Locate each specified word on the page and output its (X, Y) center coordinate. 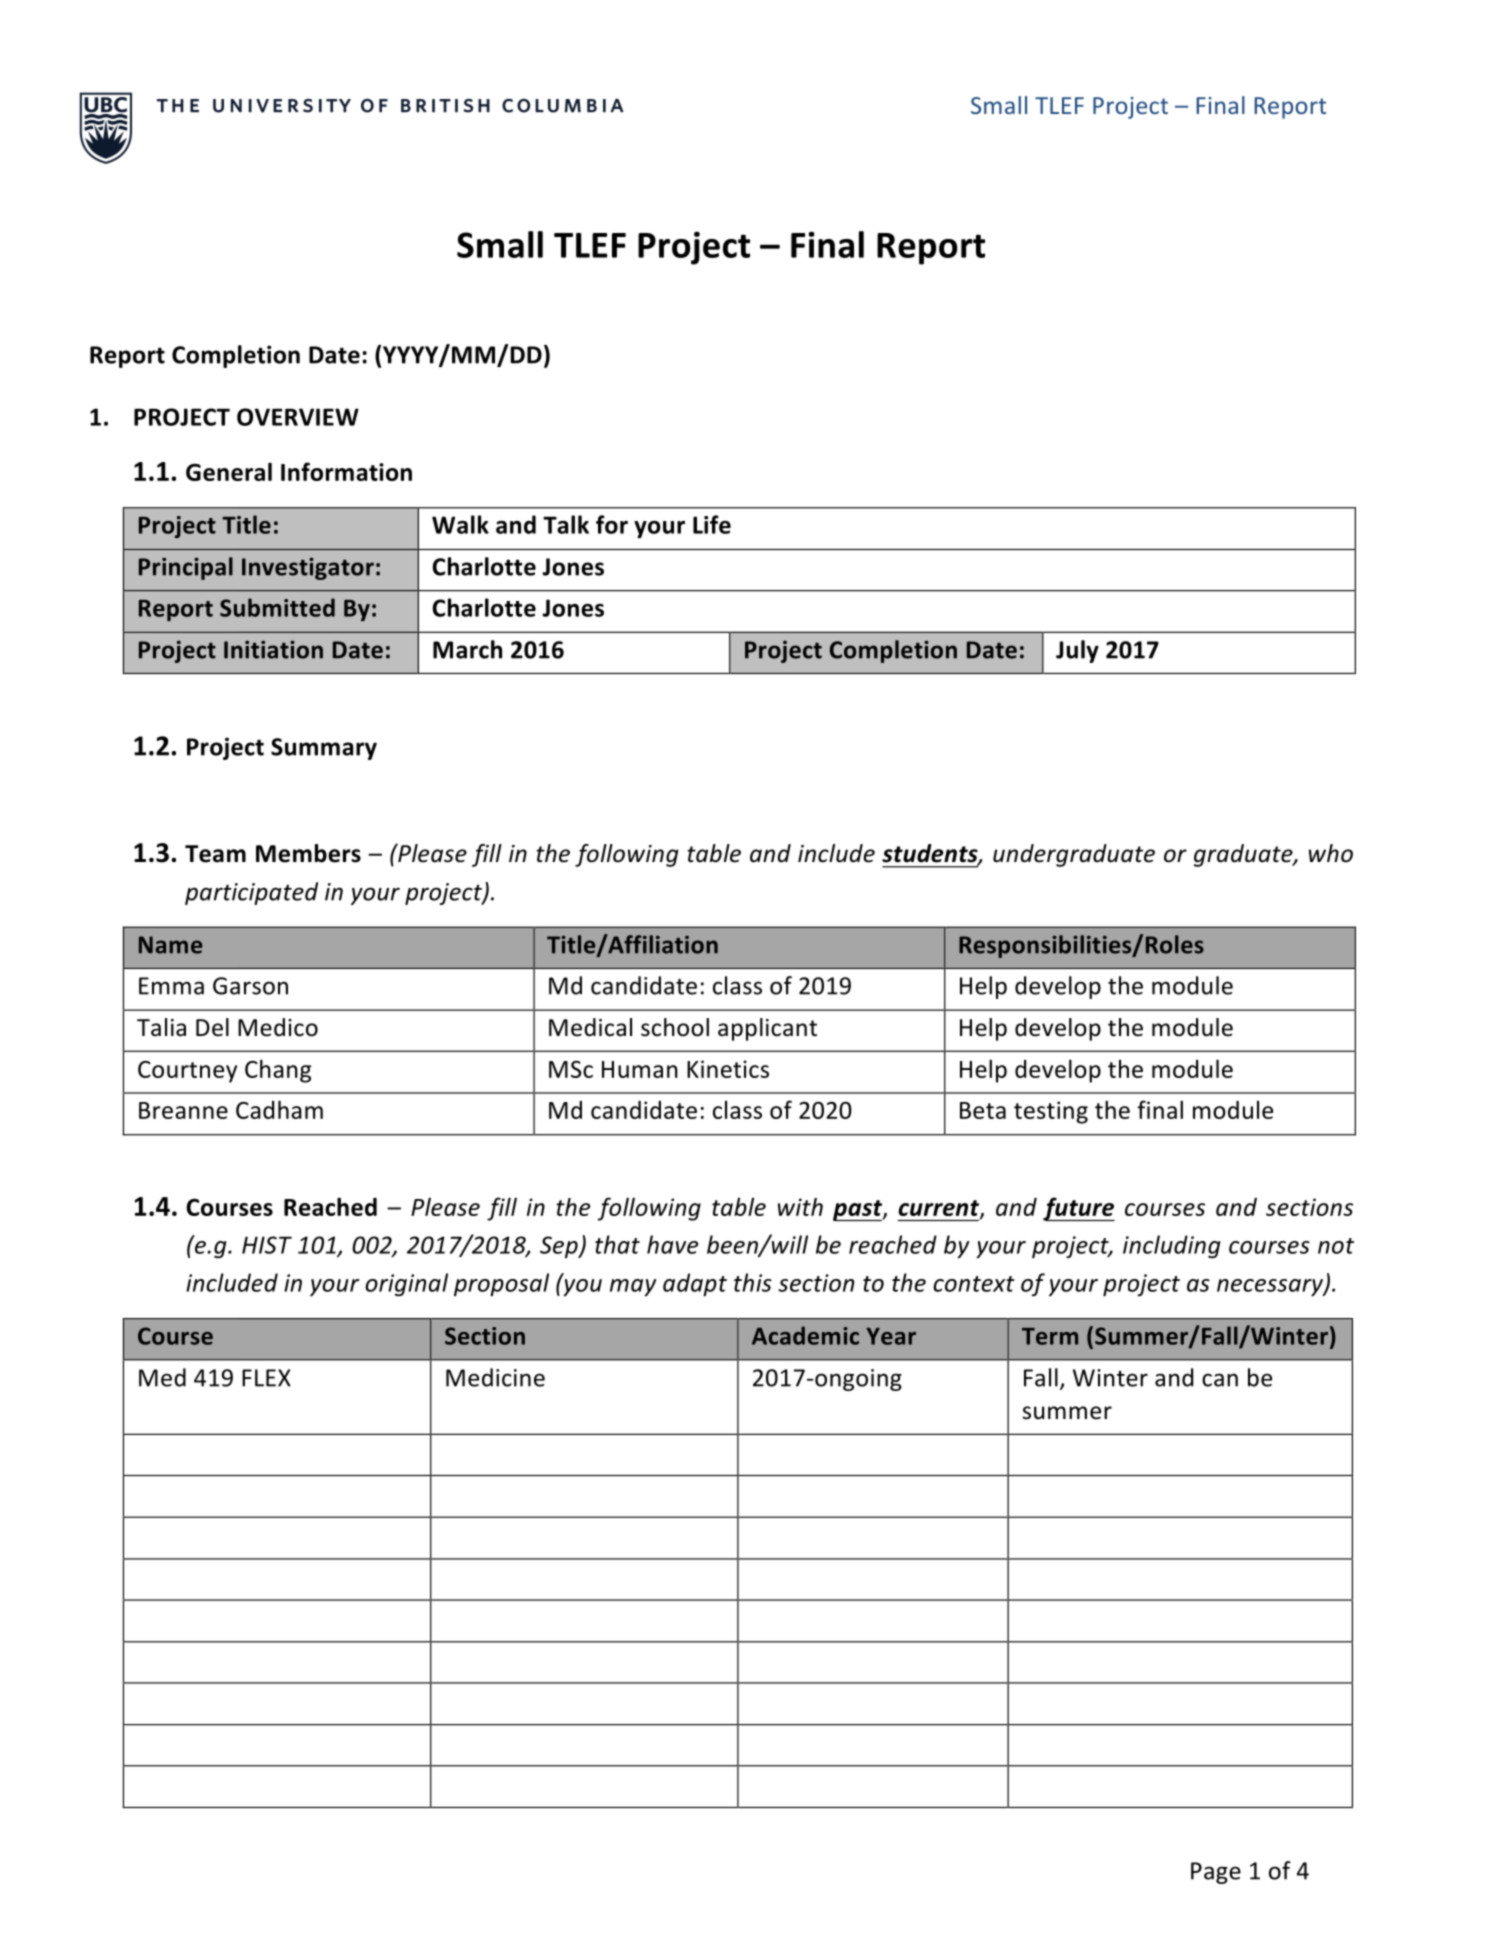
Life (712, 524)
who (1331, 853)
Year (891, 1336)
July (1077, 651)
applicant (767, 1029)
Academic (805, 1335)
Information (346, 471)
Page (1216, 1873)
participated (251, 893)
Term (1050, 1336)
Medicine (495, 1377)
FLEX (266, 1378)
